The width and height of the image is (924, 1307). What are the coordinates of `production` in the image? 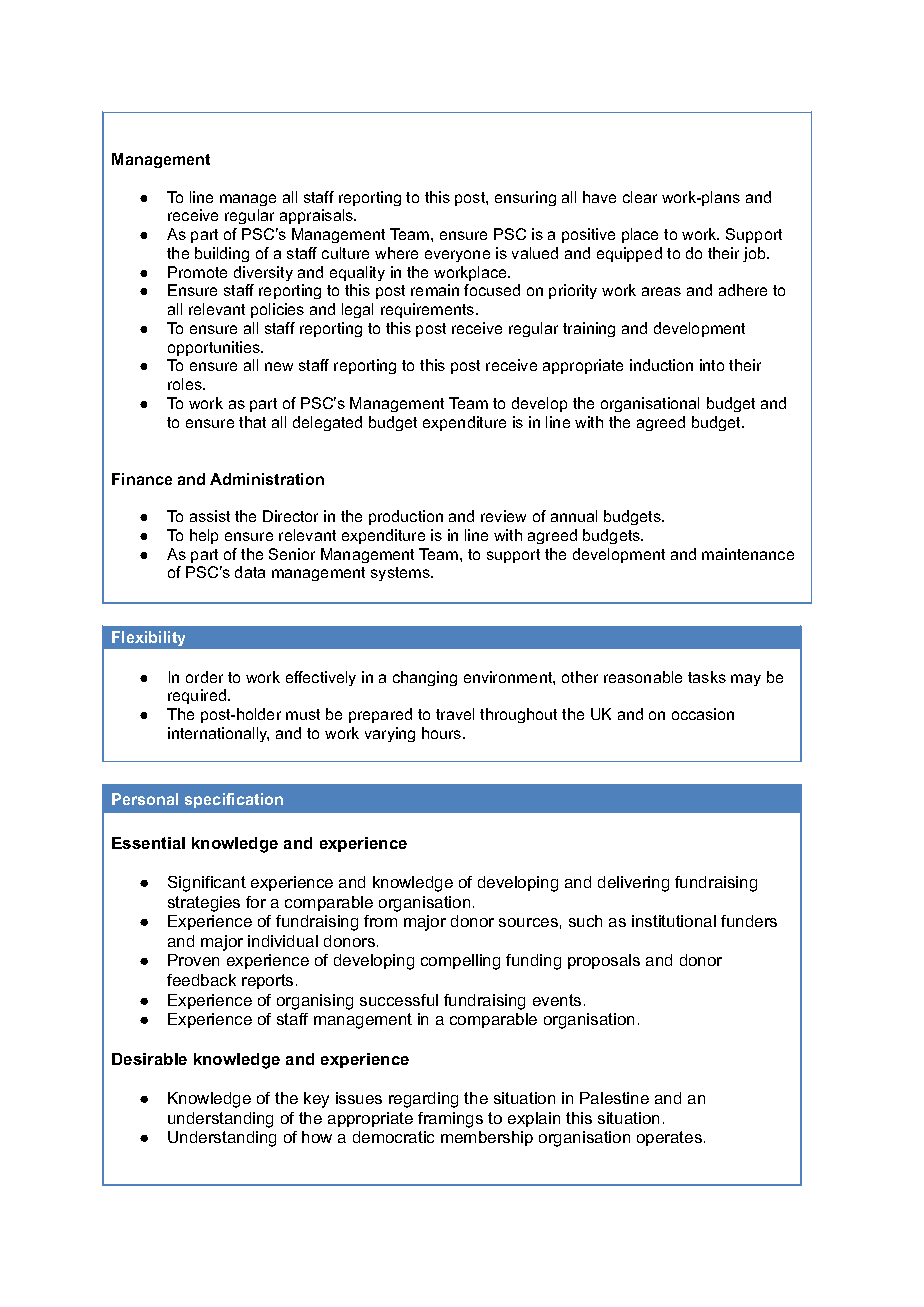 It's located at (406, 517).
